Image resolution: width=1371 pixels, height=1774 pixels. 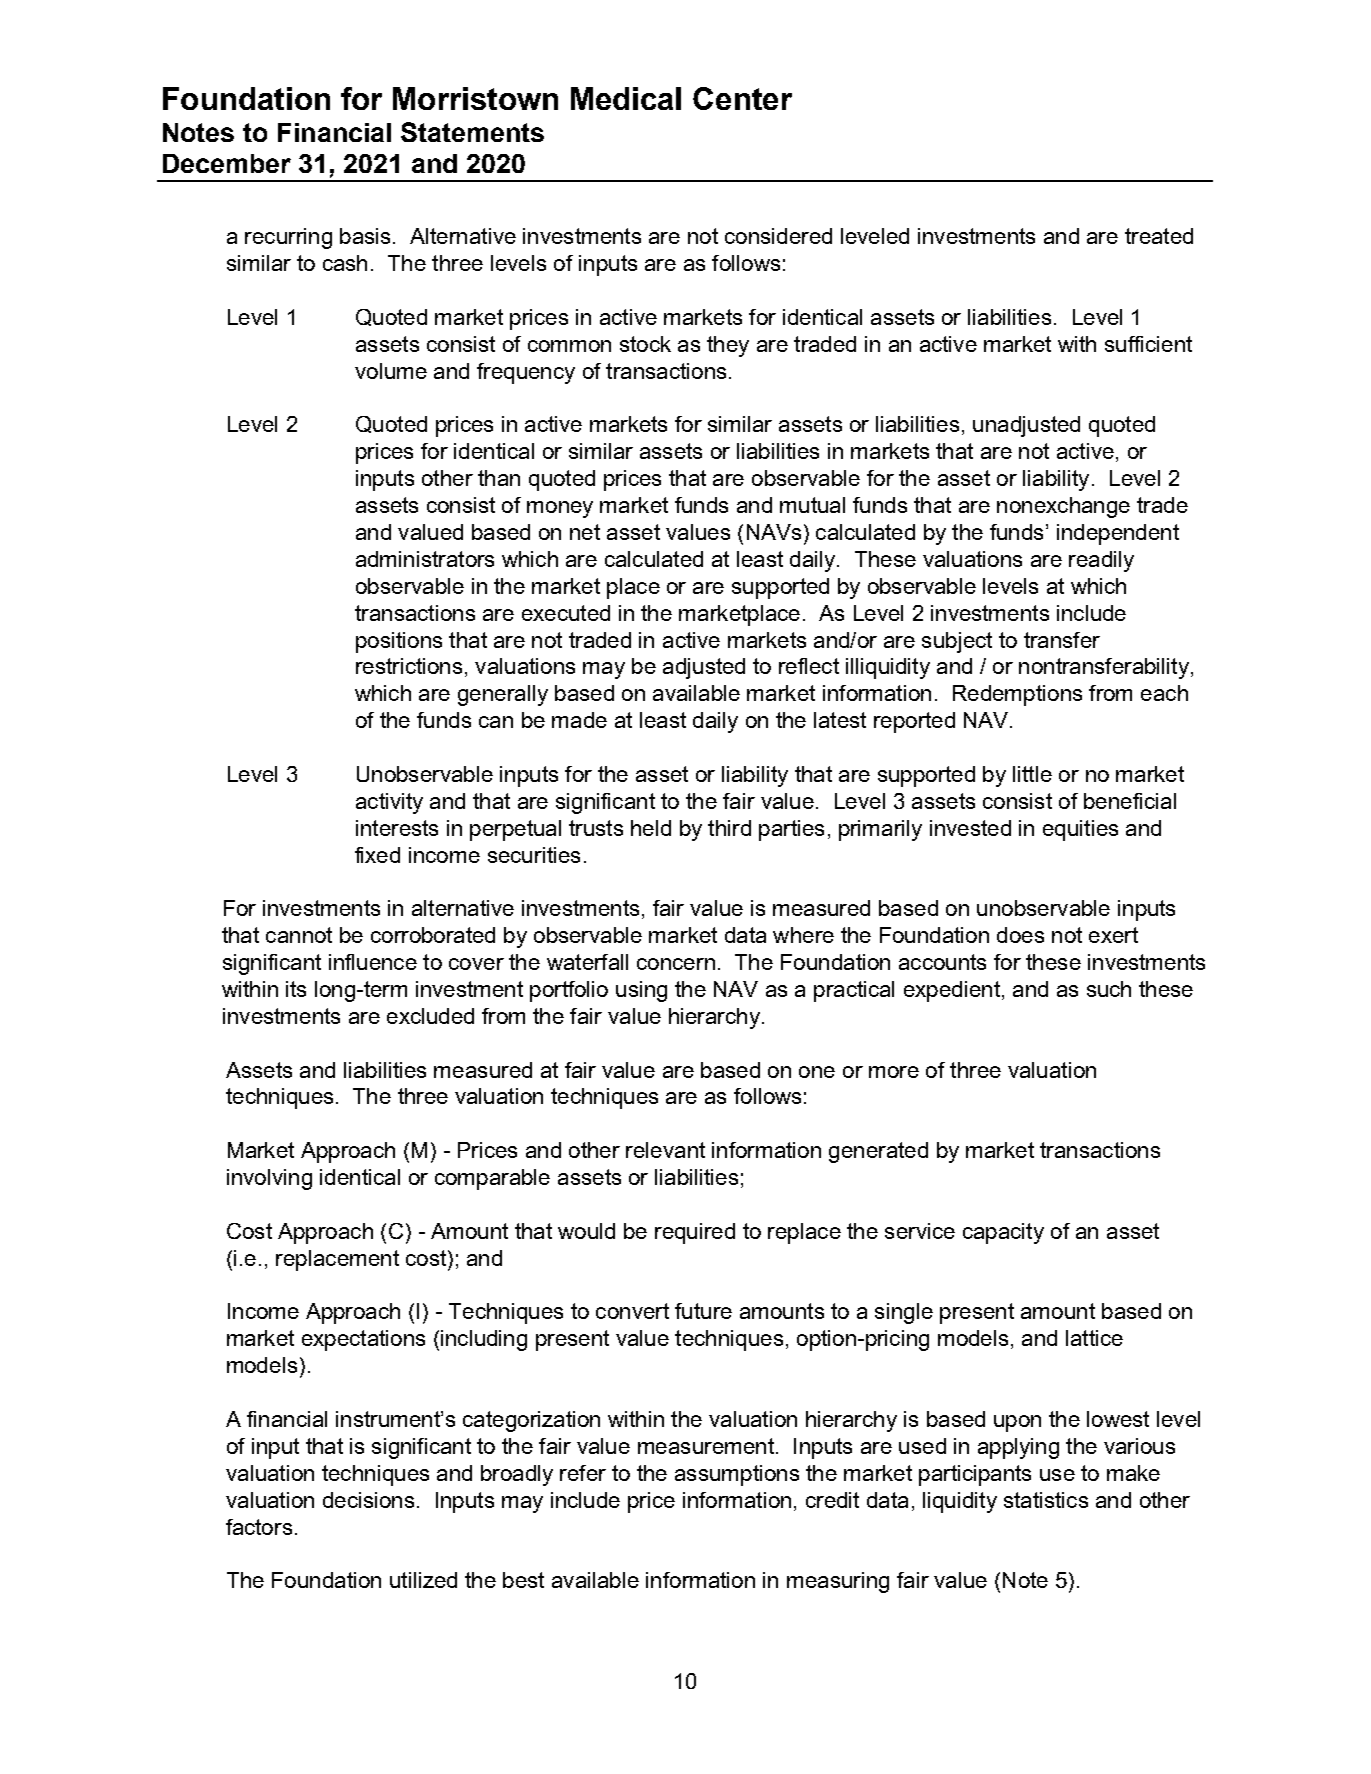 What do you see at coordinates (1148, 344) in the screenshot?
I see `sufficient` at bounding box center [1148, 344].
